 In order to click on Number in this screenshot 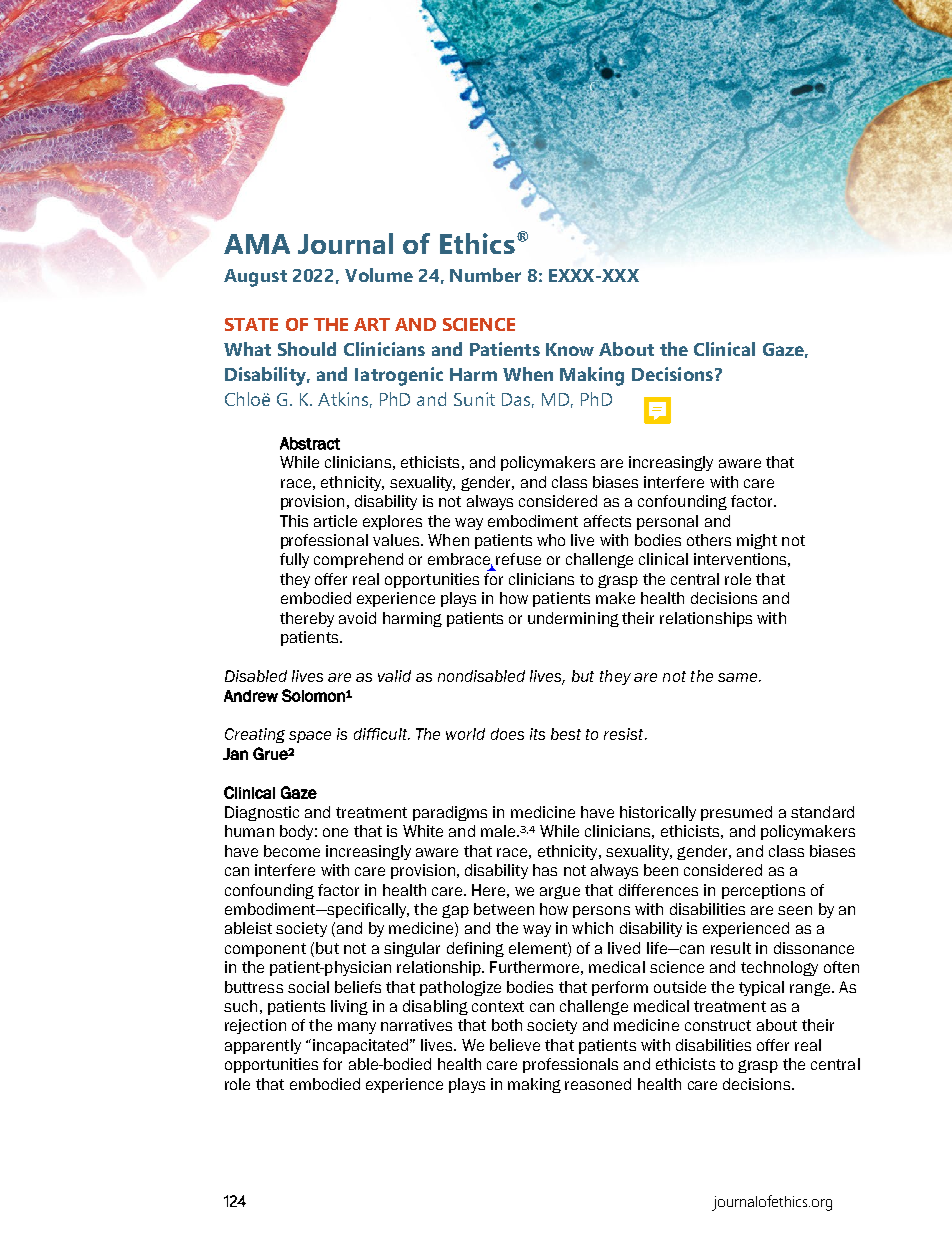, I will do `click(485, 275)`.
